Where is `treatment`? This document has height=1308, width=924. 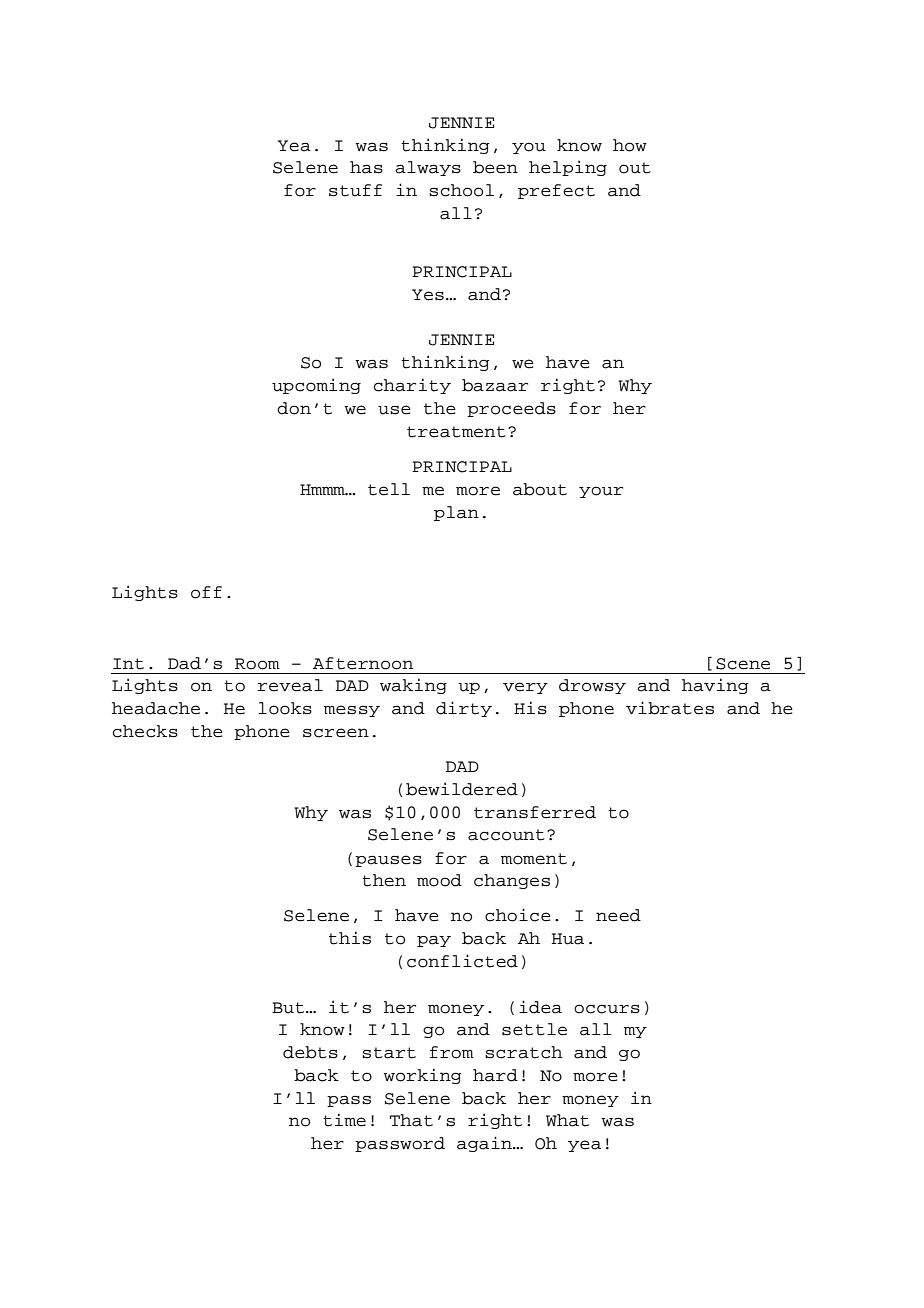
treatment is located at coordinates (456, 432).
